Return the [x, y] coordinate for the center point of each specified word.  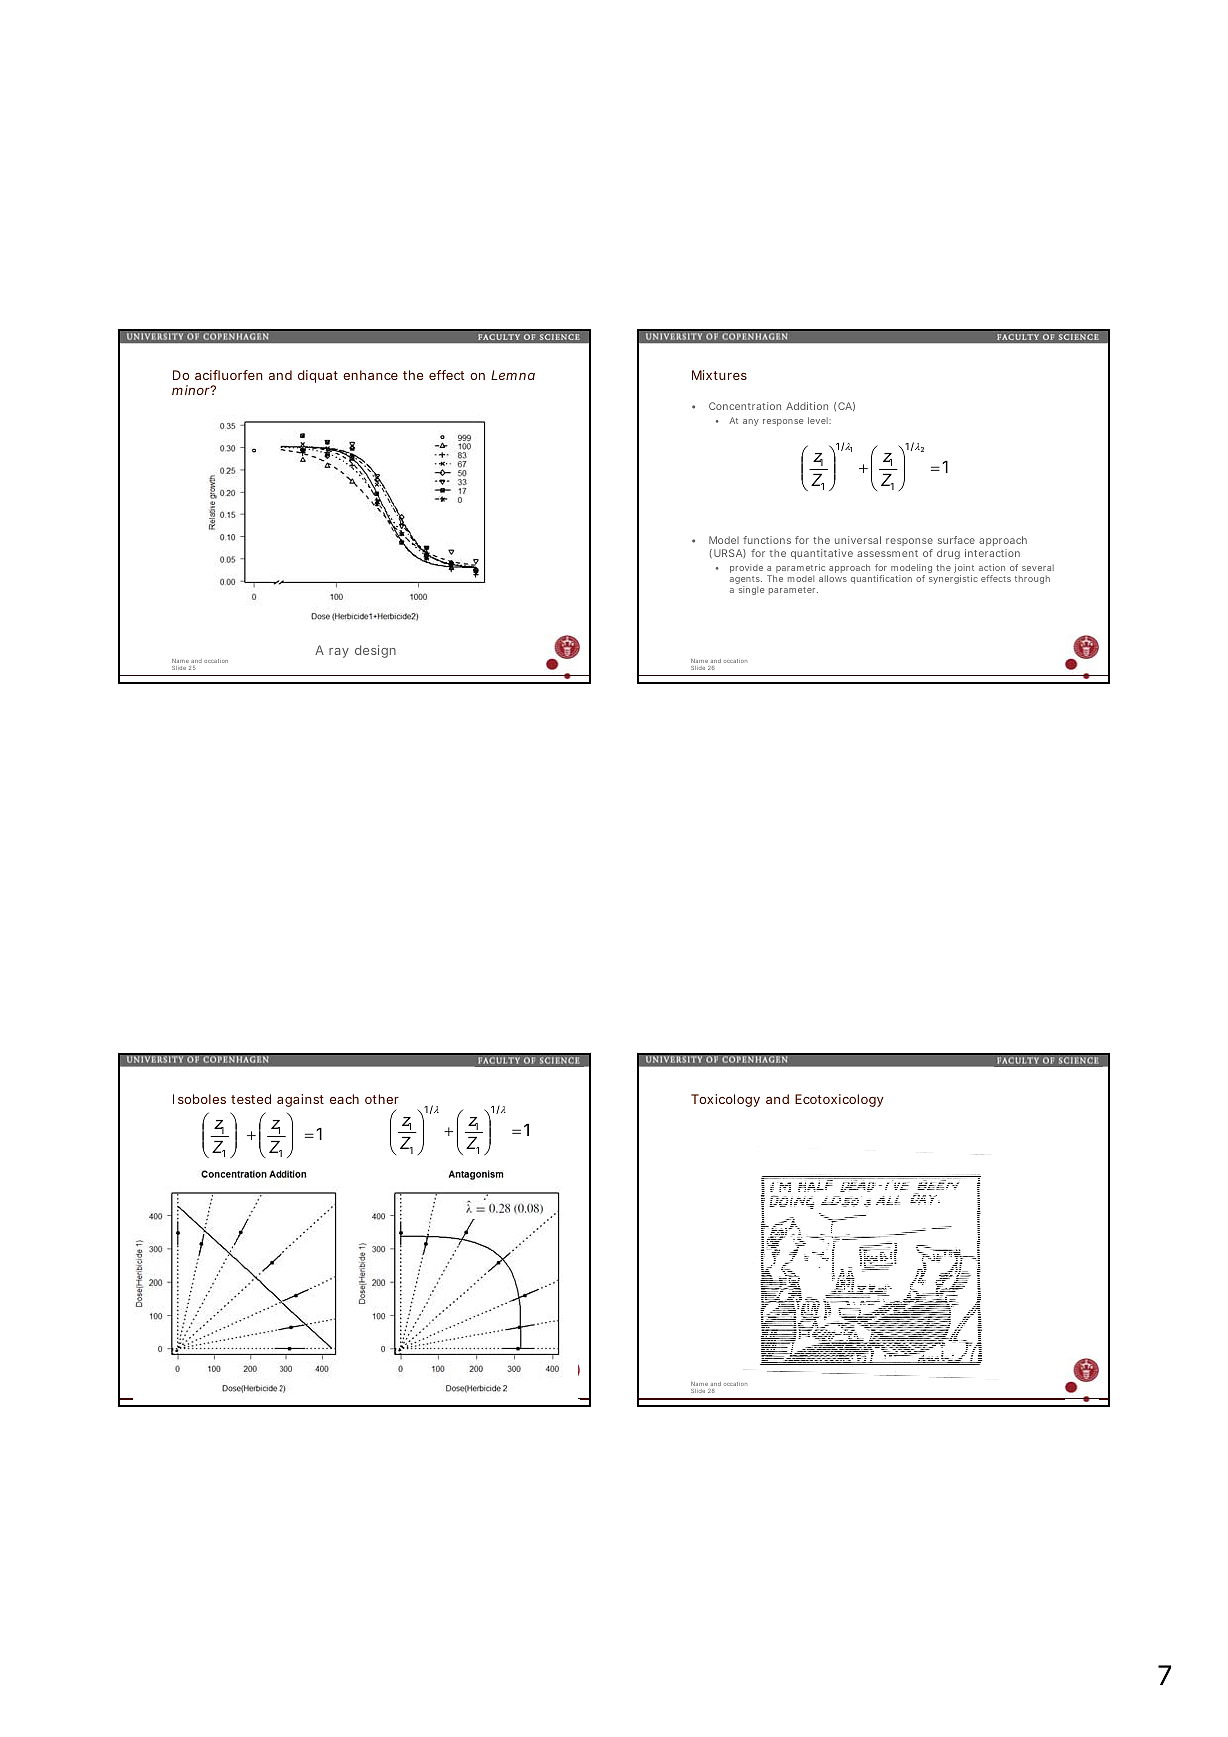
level [819, 420]
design [375, 651]
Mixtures [719, 375]
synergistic [953, 579]
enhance [370, 375]
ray [339, 653]
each [344, 1099]
